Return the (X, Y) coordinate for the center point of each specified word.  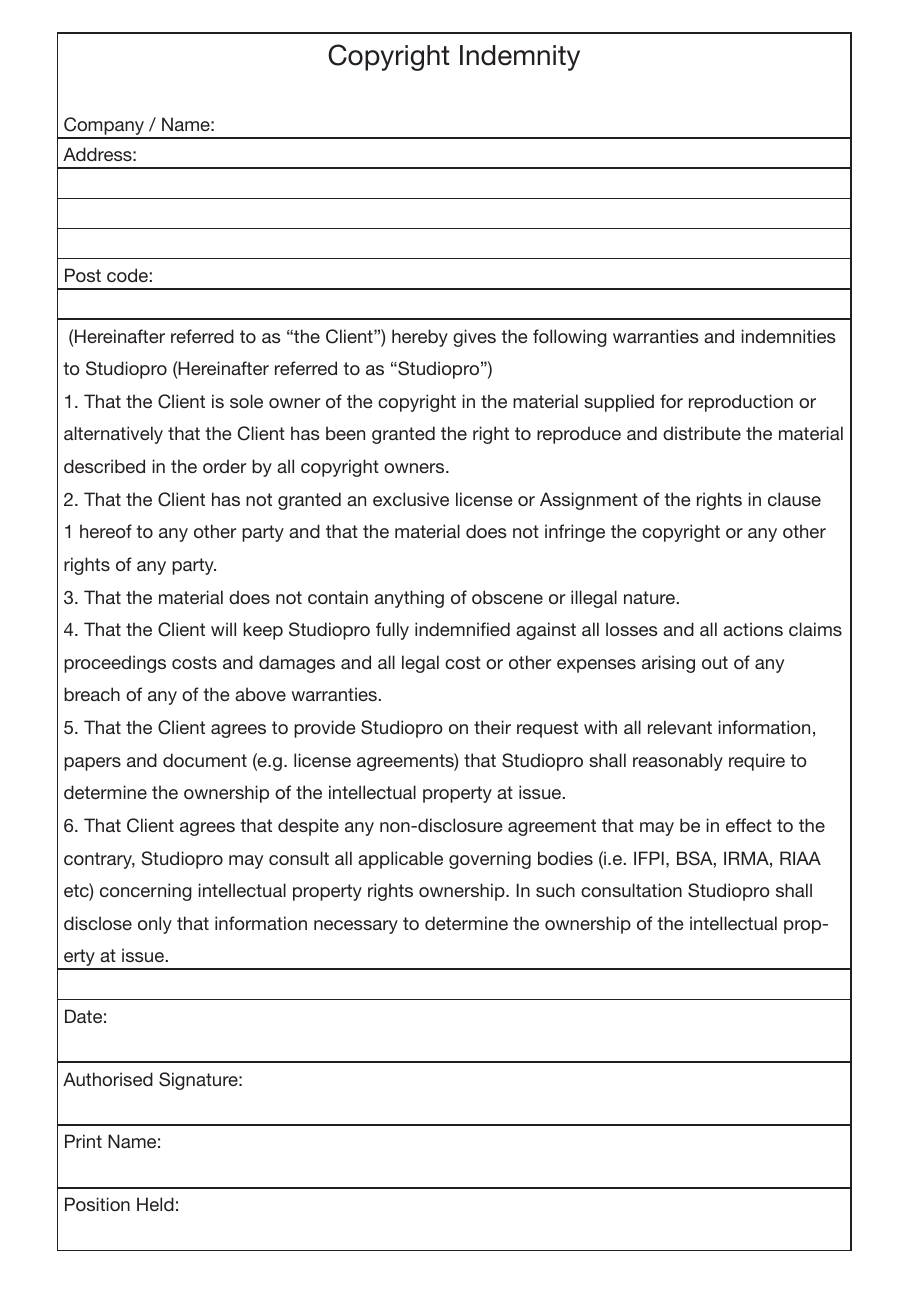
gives (474, 338)
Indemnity (520, 58)
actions (753, 629)
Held (155, 1204)
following (570, 338)
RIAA (800, 858)
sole (246, 401)
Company (104, 127)
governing (490, 860)
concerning (146, 892)
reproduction (741, 403)
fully (392, 631)
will (223, 629)
